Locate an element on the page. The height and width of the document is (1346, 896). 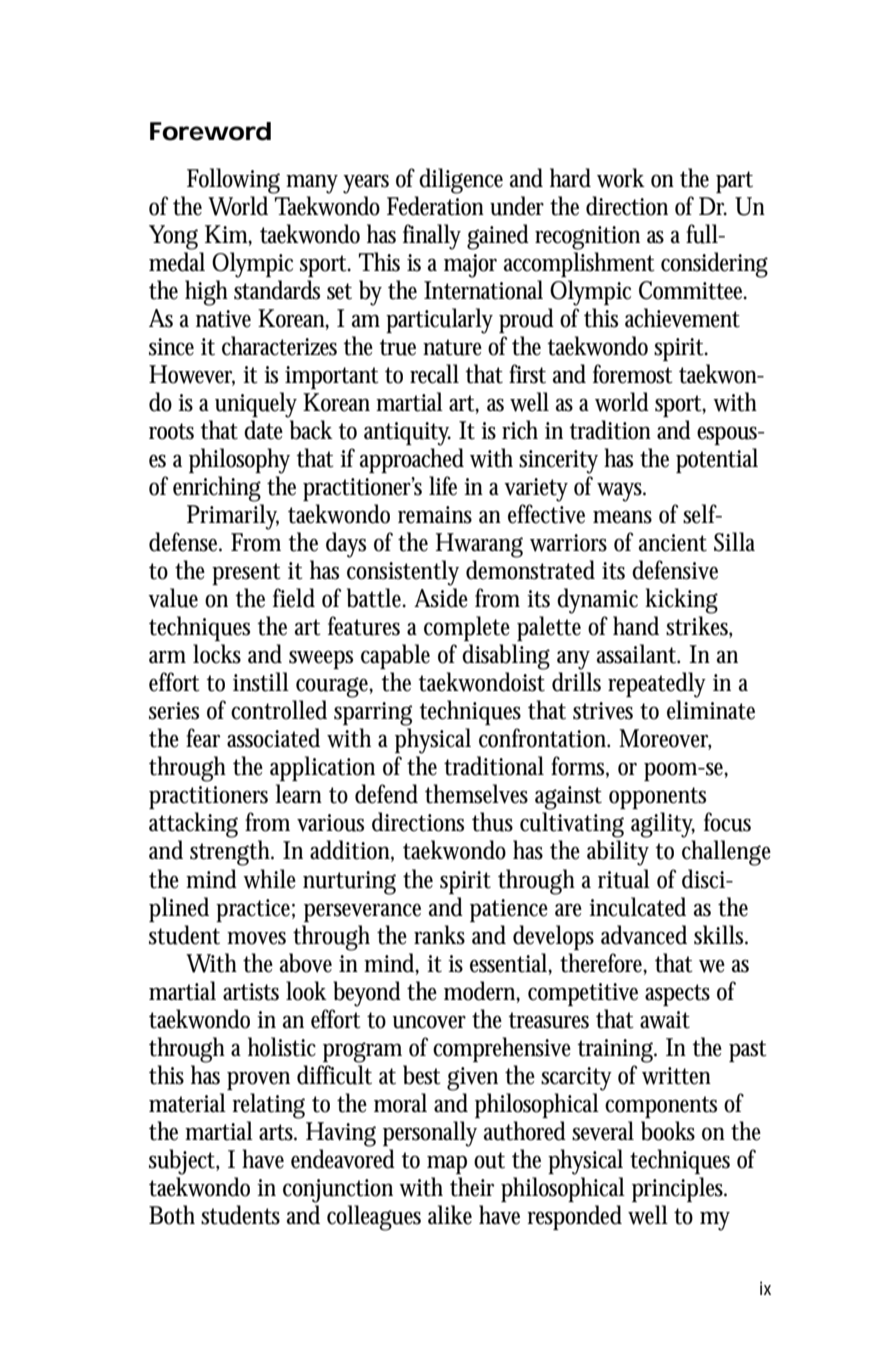
thus is located at coordinates (492, 822).
